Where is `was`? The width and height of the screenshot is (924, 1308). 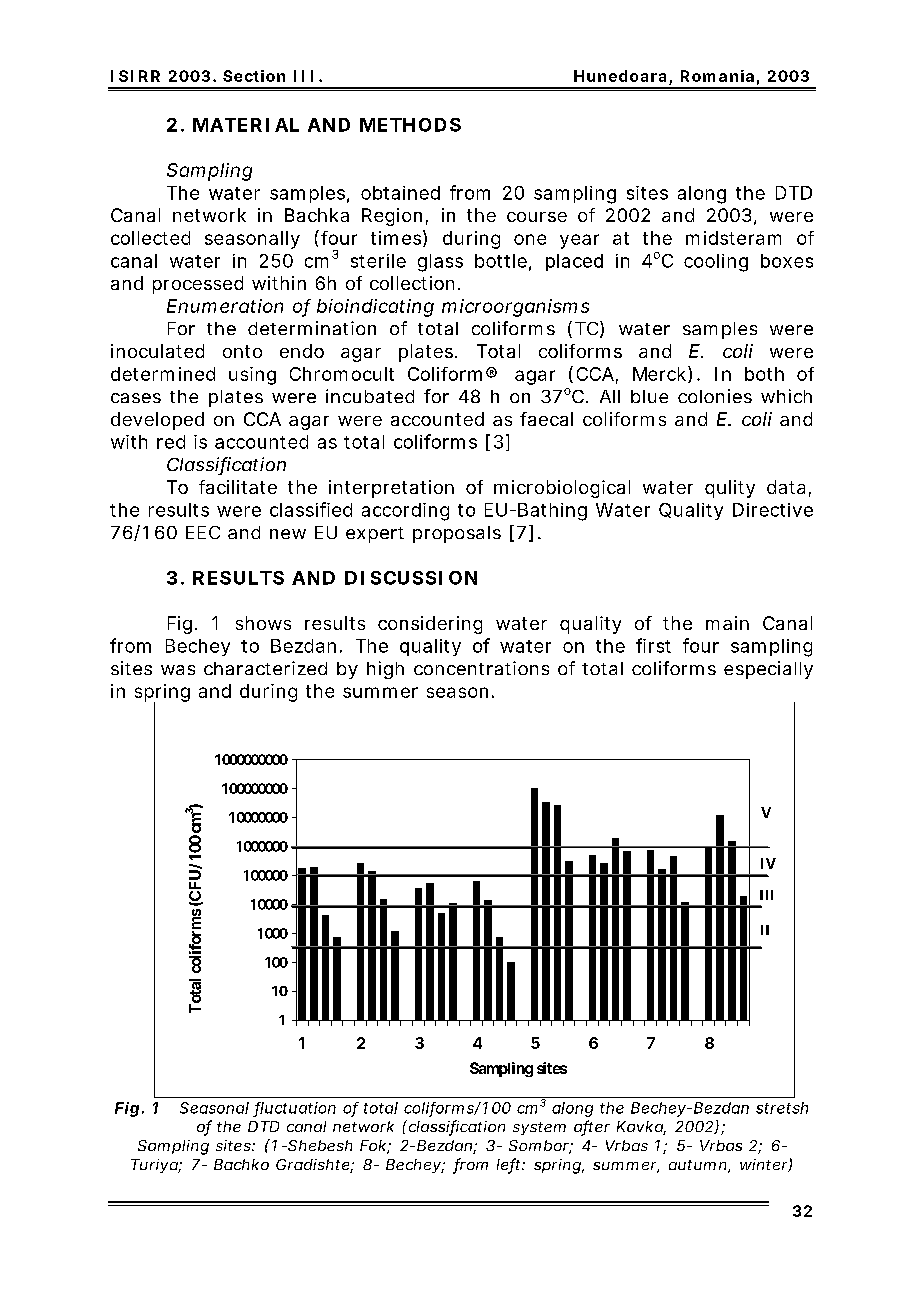 was is located at coordinates (178, 670).
